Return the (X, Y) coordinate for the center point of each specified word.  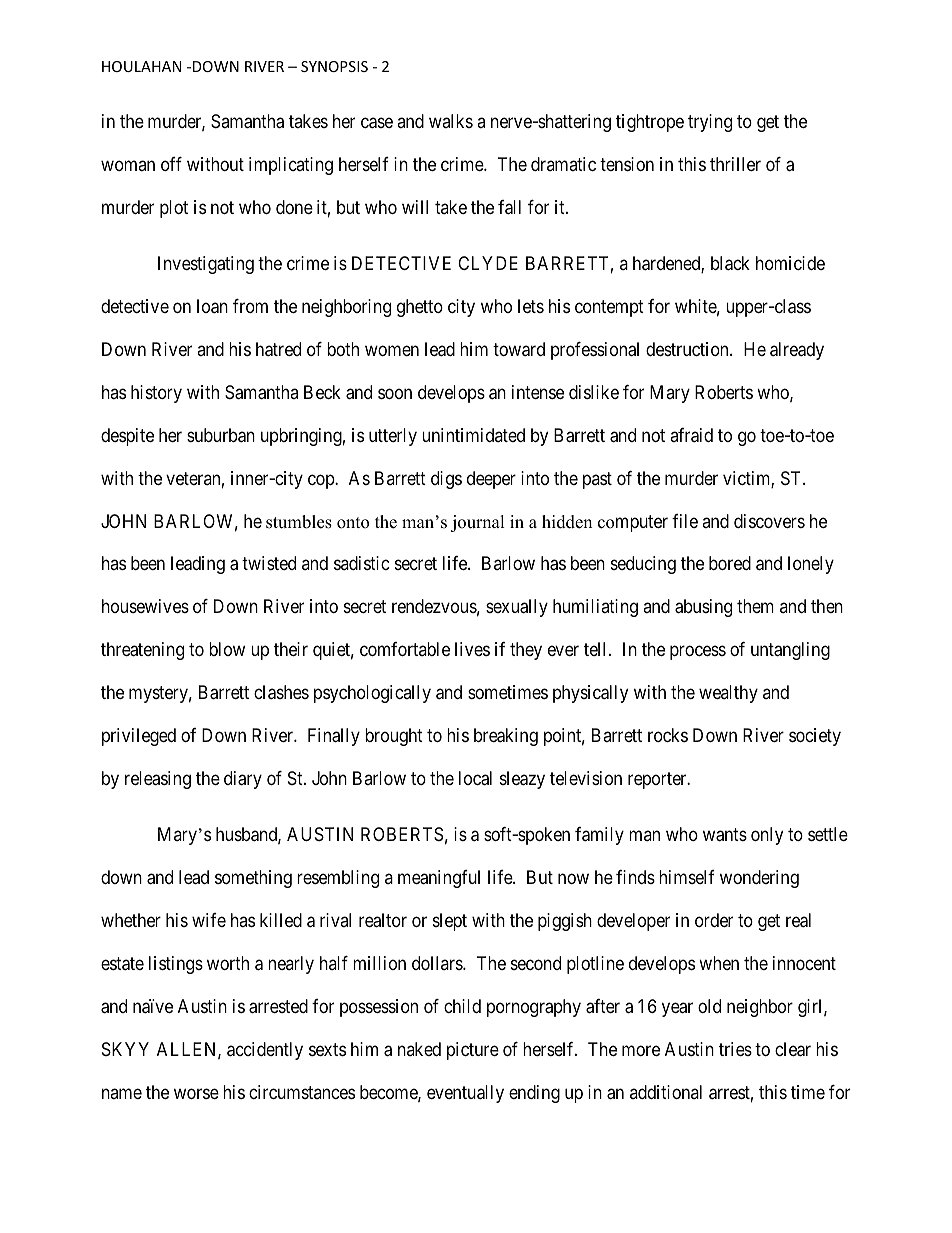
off (171, 164)
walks (451, 121)
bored (730, 563)
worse (196, 1093)
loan (212, 306)
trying (710, 123)
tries (735, 1049)
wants (725, 835)
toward (519, 349)
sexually (517, 608)
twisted (269, 563)
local (475, 778)
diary (243, 780)
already (797, 351)
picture (473, 1051)
